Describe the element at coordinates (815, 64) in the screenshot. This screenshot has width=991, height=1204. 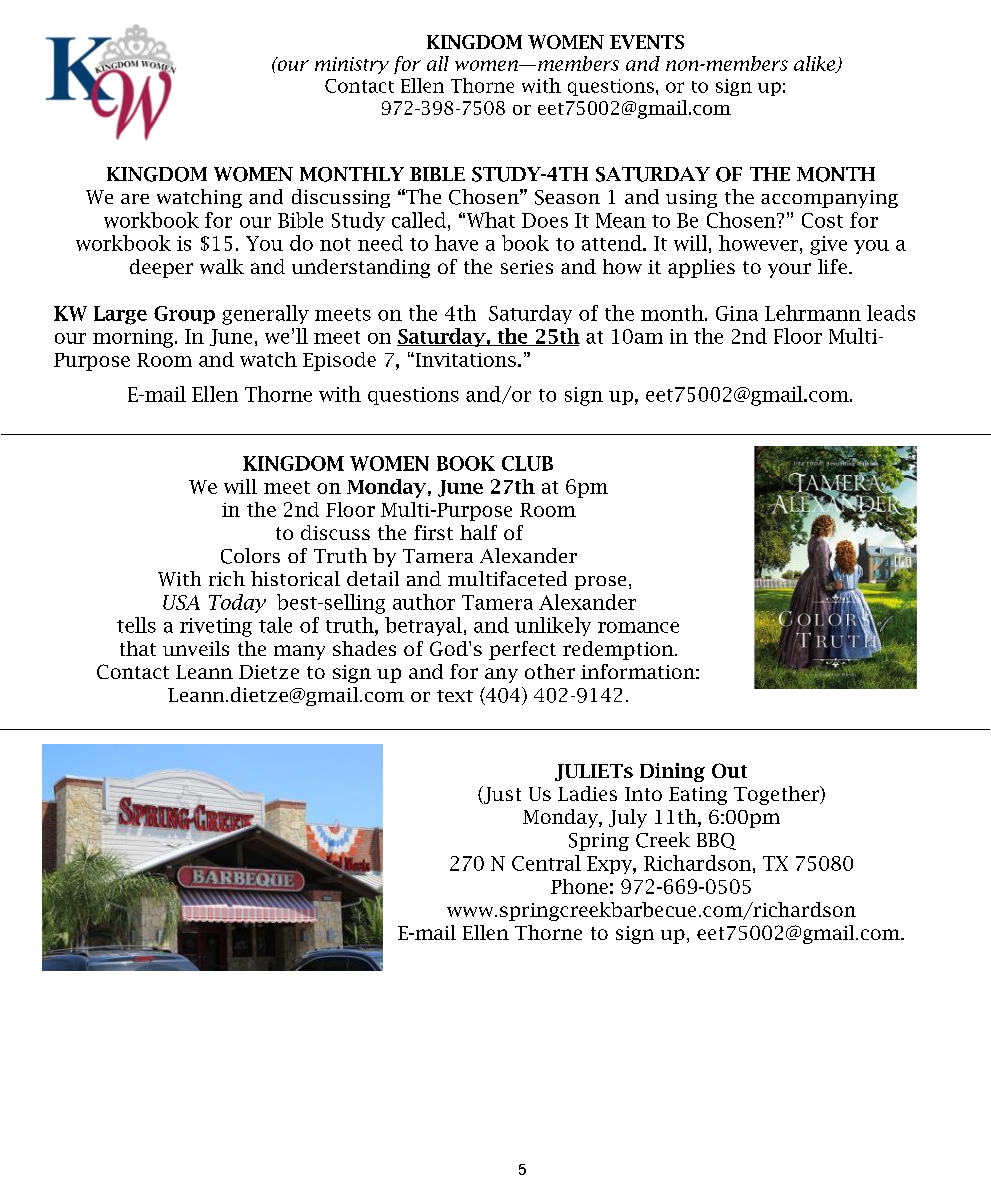
I see `alike` at that location.
